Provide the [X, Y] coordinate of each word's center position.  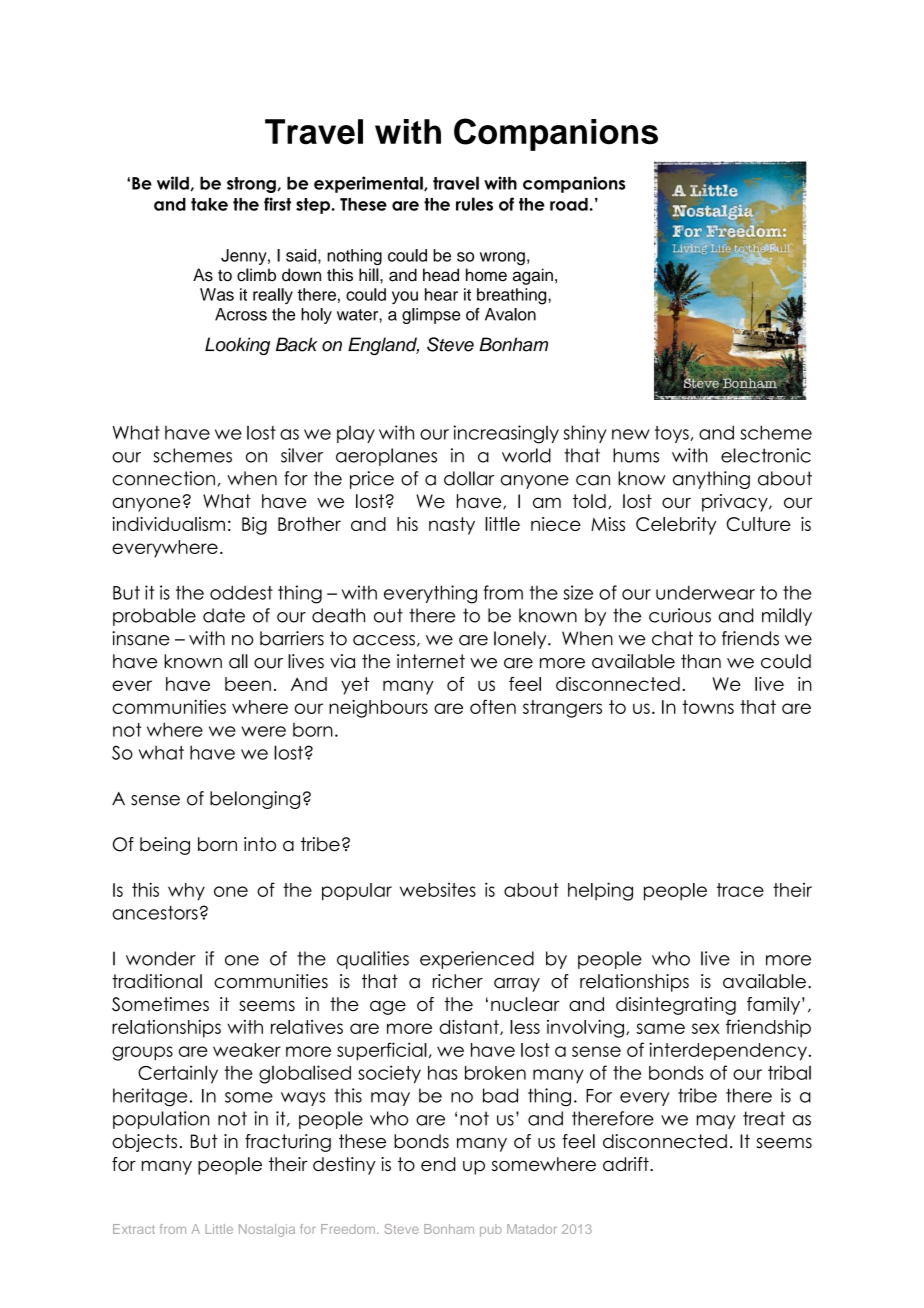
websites [438, 889]
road [569, 204]
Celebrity [676, 526]
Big [254, 526]
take [209, 204]
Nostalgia [267, 1230]
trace [740, 890]
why [186, 892]
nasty [452, 526]
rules [474, 204]
